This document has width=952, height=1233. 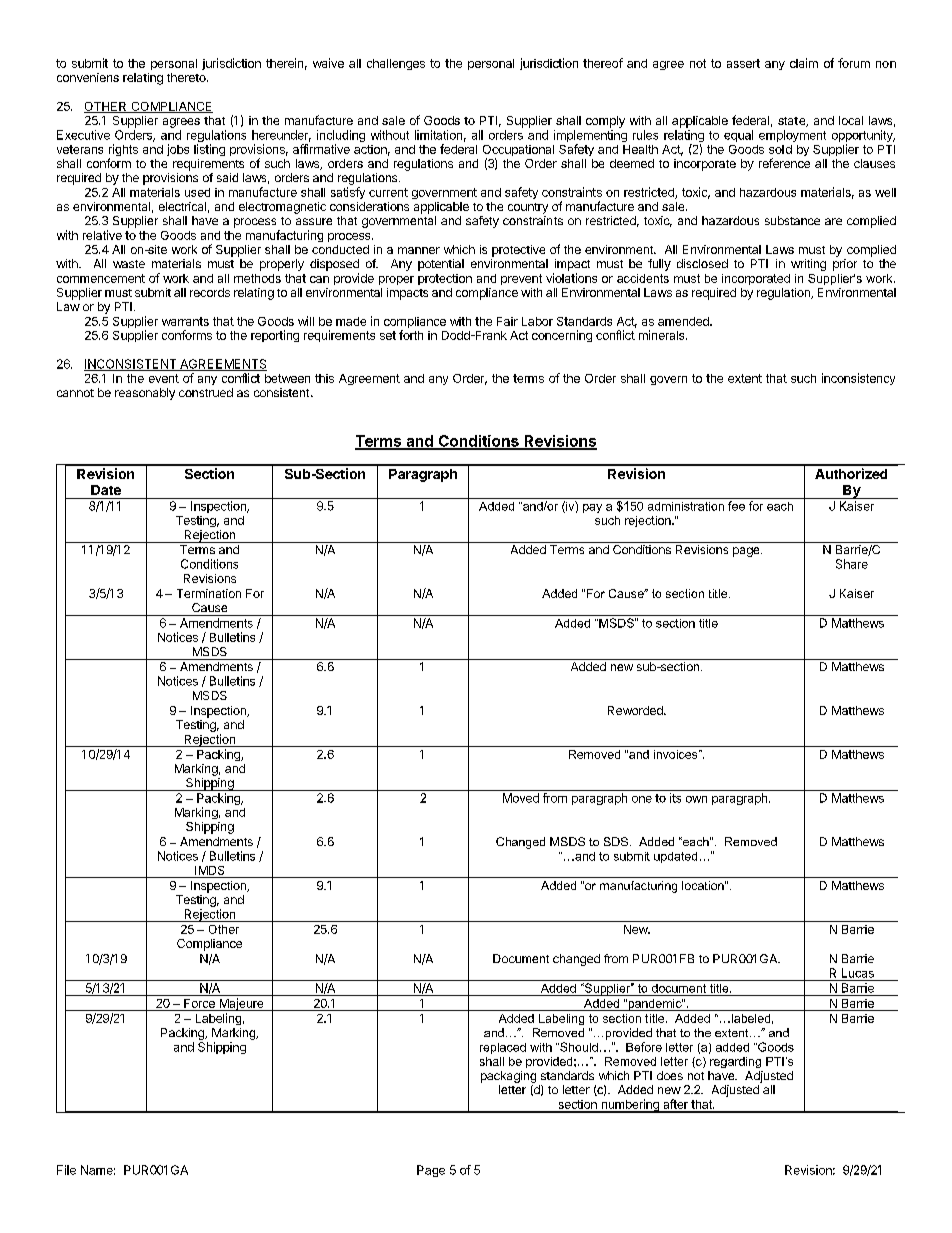 What do you see at coordinates (642, 799) in the document?
I see `one` at bounding box center [642, 799].
